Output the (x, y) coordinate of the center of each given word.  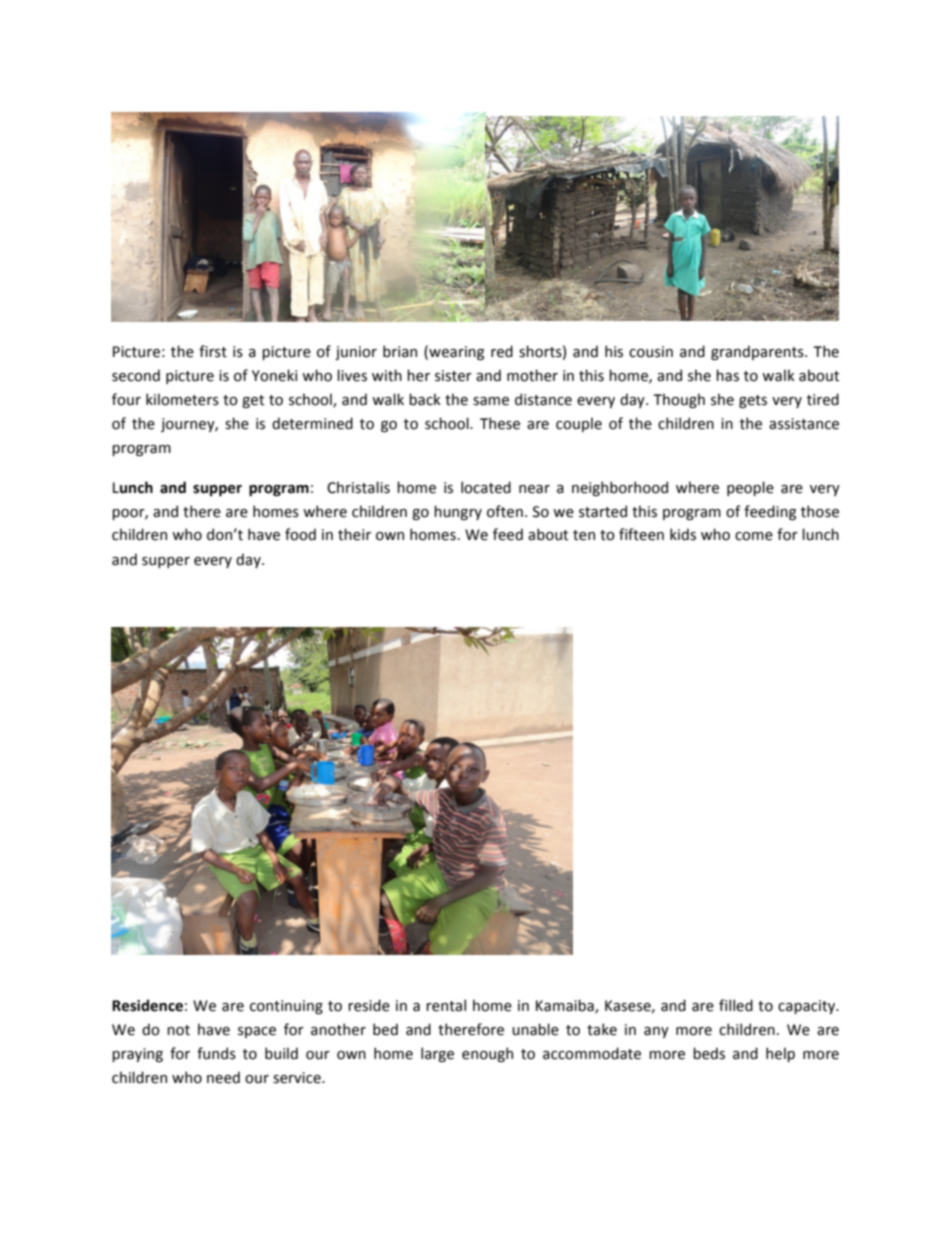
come (754, 536)
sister (453, 376)
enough (487, 1054)
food (300, 534)
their (354, 534)
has (727, 375)
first (213, 351)
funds (216, 1053)
